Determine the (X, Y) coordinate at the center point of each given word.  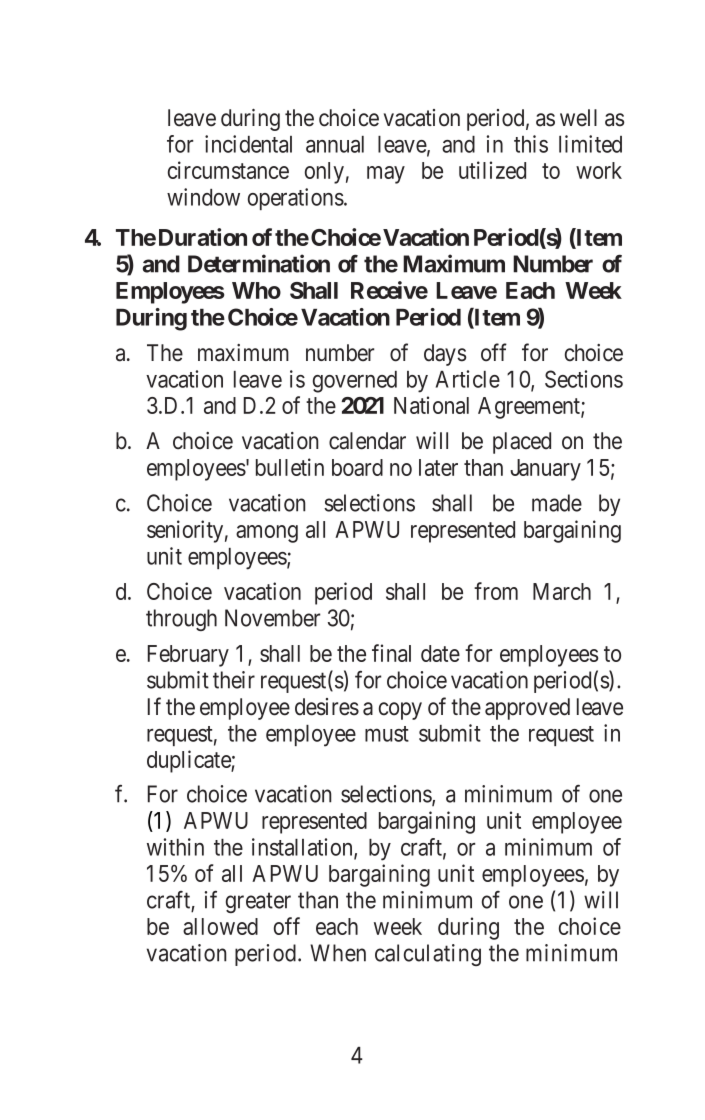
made (557, 503)
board (357, 467)
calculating (428, 955)
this (531, 144)
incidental (248, 144)
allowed (220, 926)
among (267, 534)
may (386, 175)
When (338, 953)
